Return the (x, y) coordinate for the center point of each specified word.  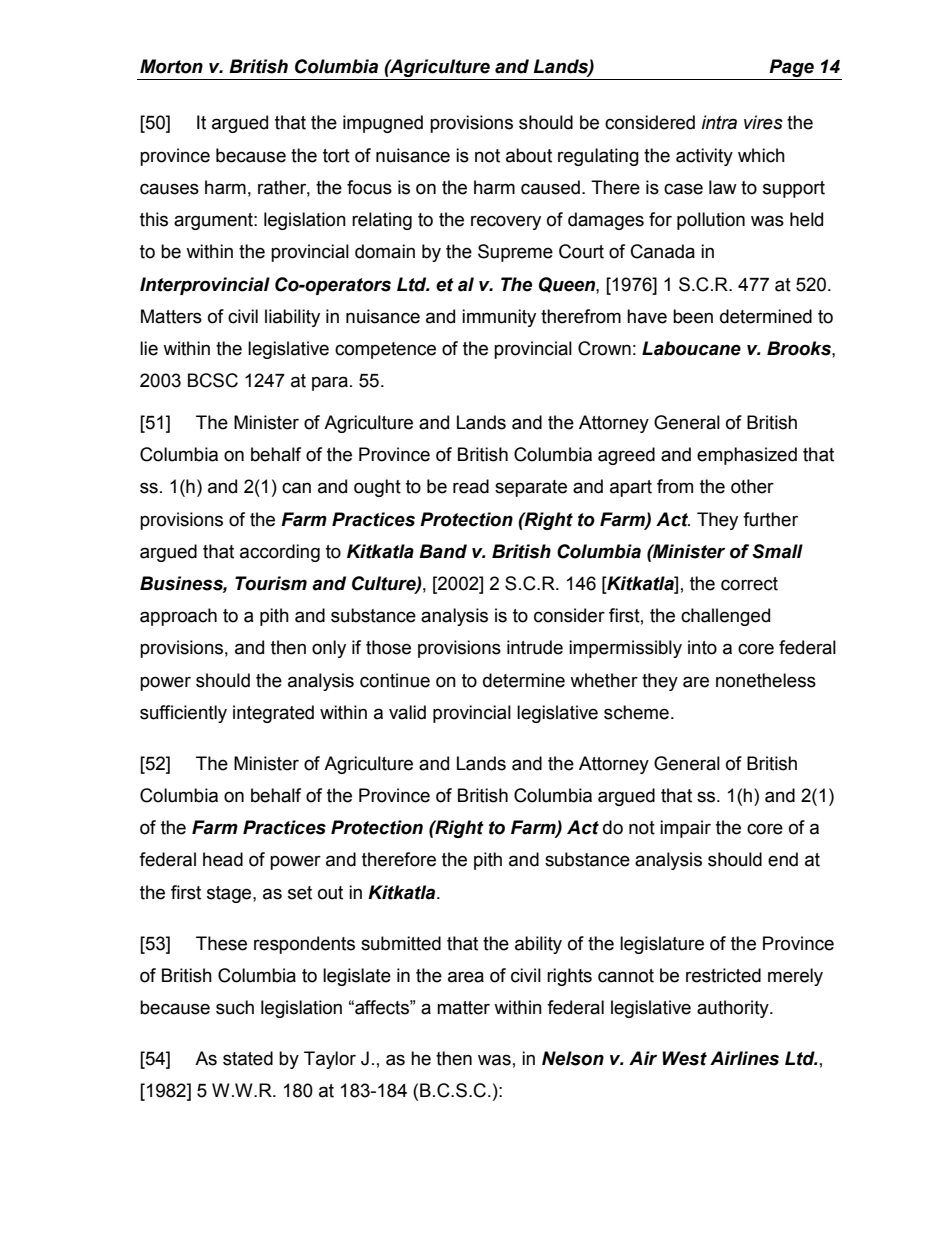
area (466, 977)
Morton (171, 66)
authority (734, 1009)
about (529, 155)
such (235, 1007)
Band (443, 551)
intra (719, 122)
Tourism (271, 583)
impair (685, 829)
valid (407, 712)
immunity (499, 318)
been (693, 316)
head (223, 859)
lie (149, 348)
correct (749, 584)
